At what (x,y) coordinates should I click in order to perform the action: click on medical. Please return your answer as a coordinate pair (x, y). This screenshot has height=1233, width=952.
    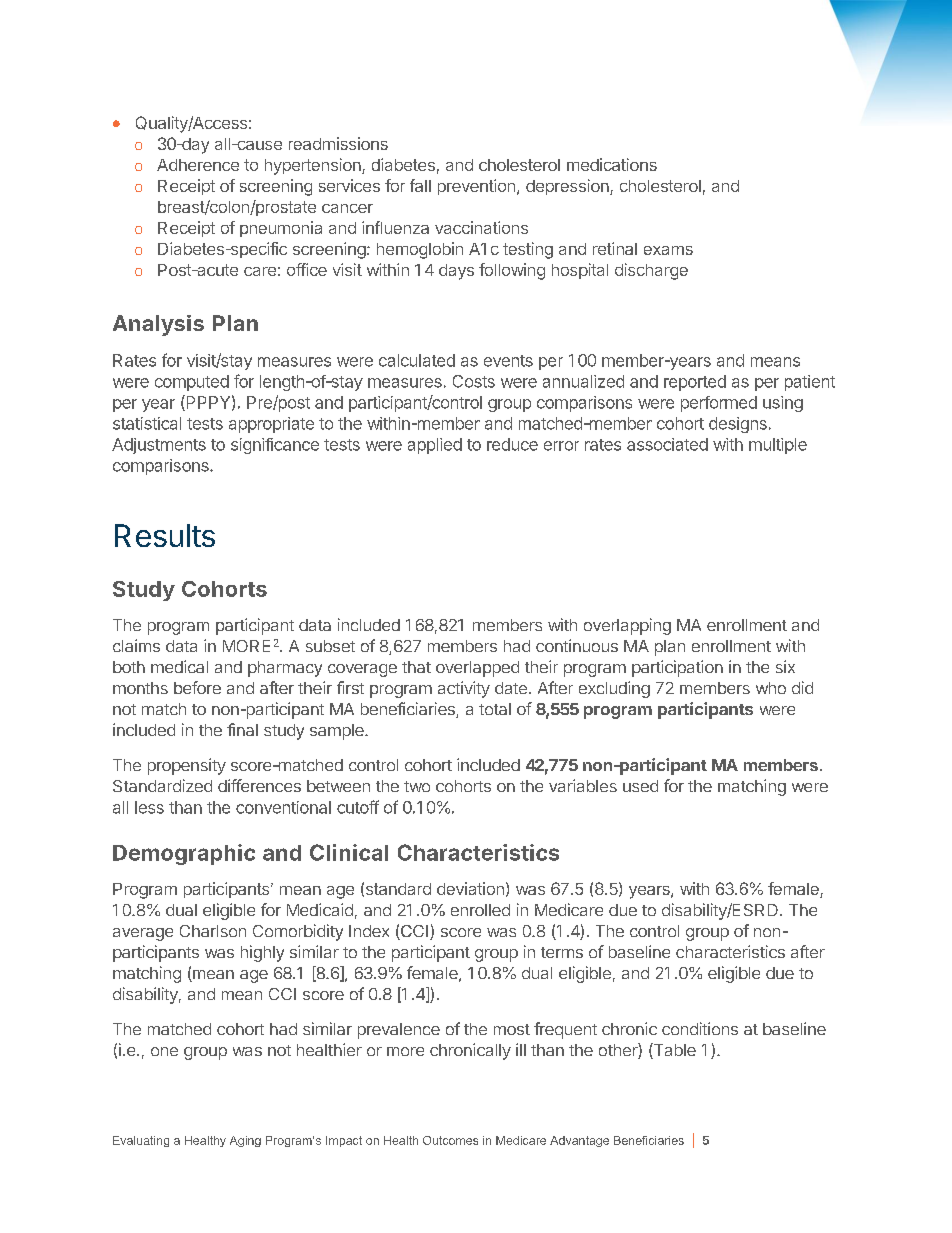
    Looking at the image, I should click on (179, 666).
